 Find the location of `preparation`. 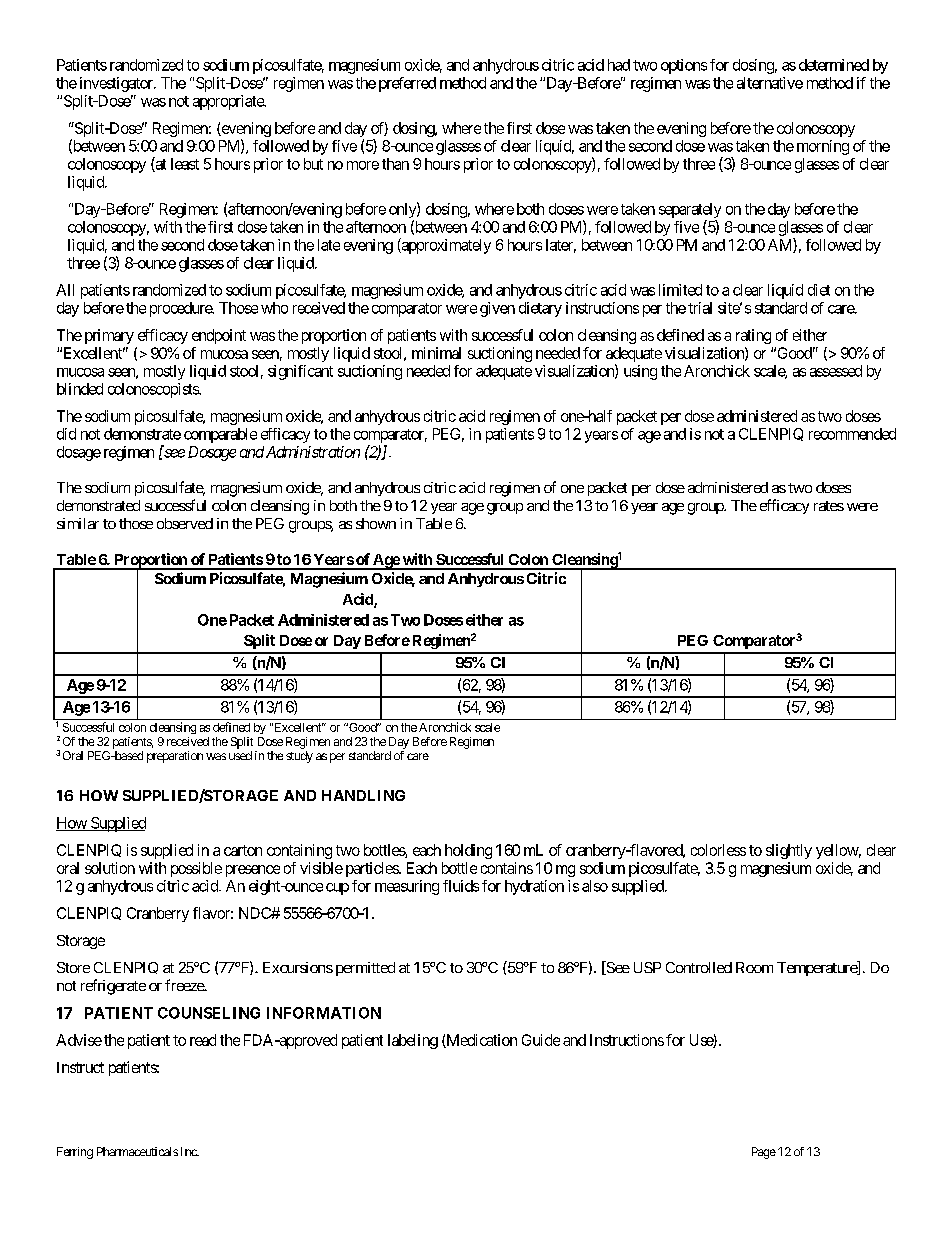

preparation is located at coordinates (175, 757).
